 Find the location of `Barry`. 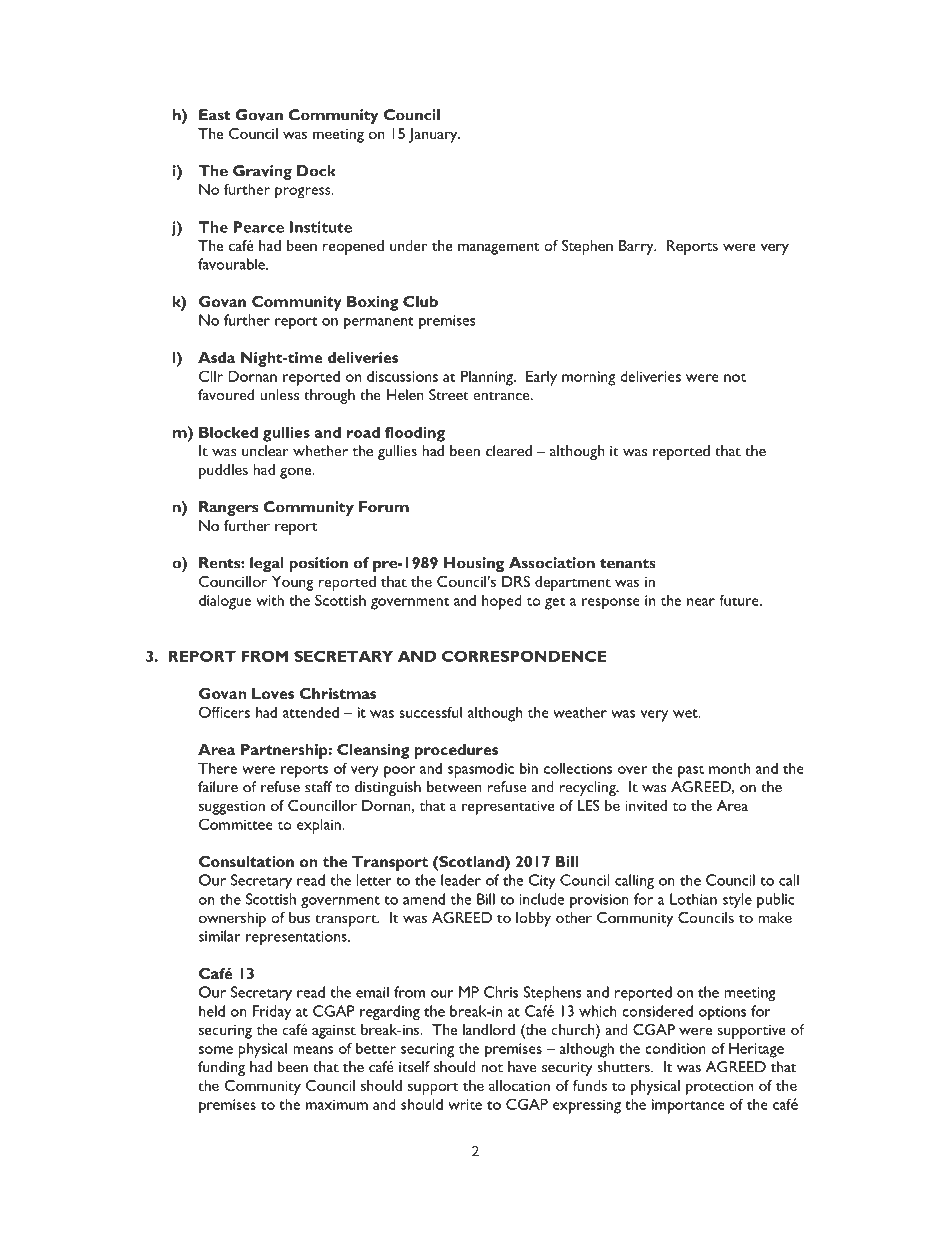

Barry is located at coordinates (637, 247).
